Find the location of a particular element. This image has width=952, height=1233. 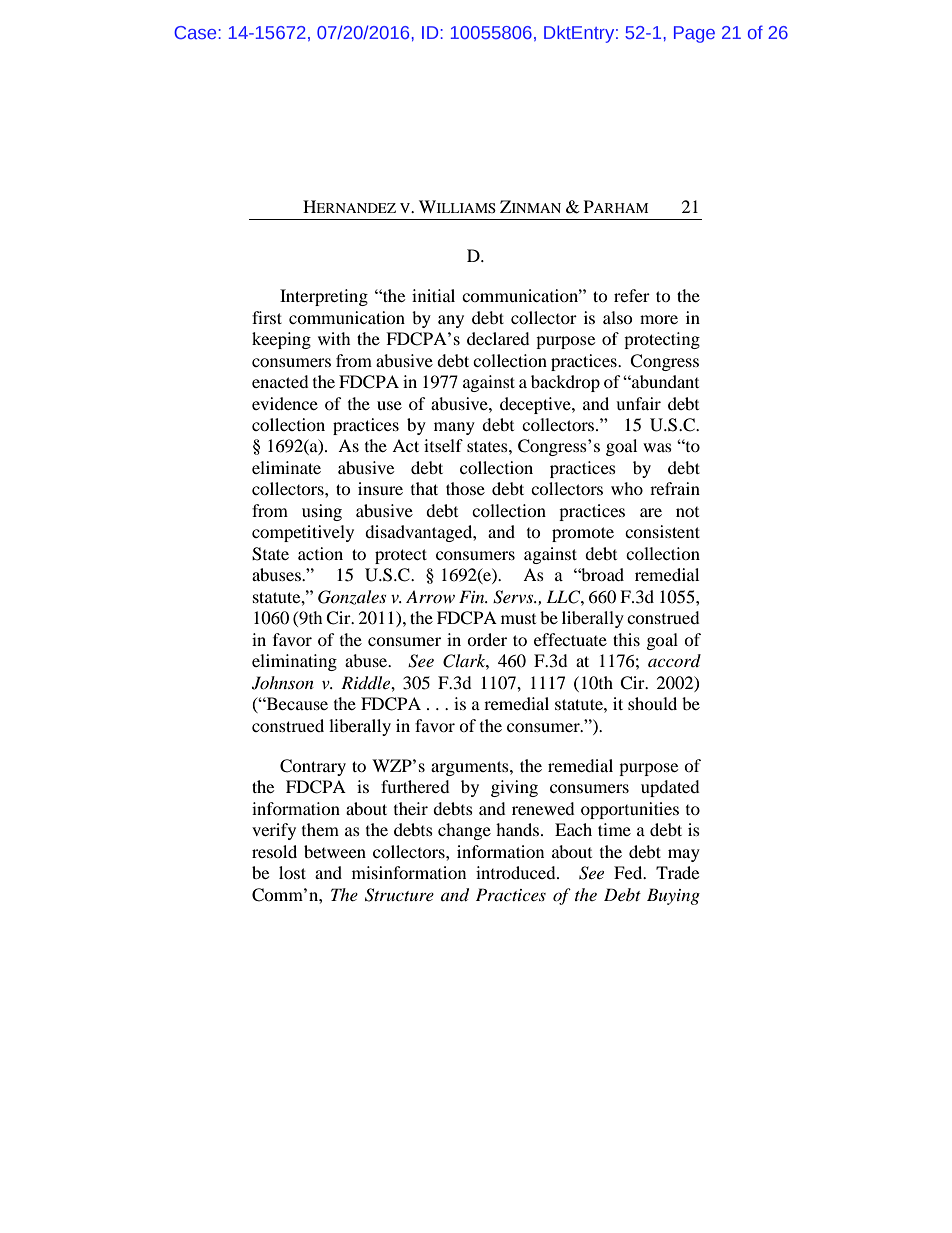

should is located at coordinates (652, 703).
